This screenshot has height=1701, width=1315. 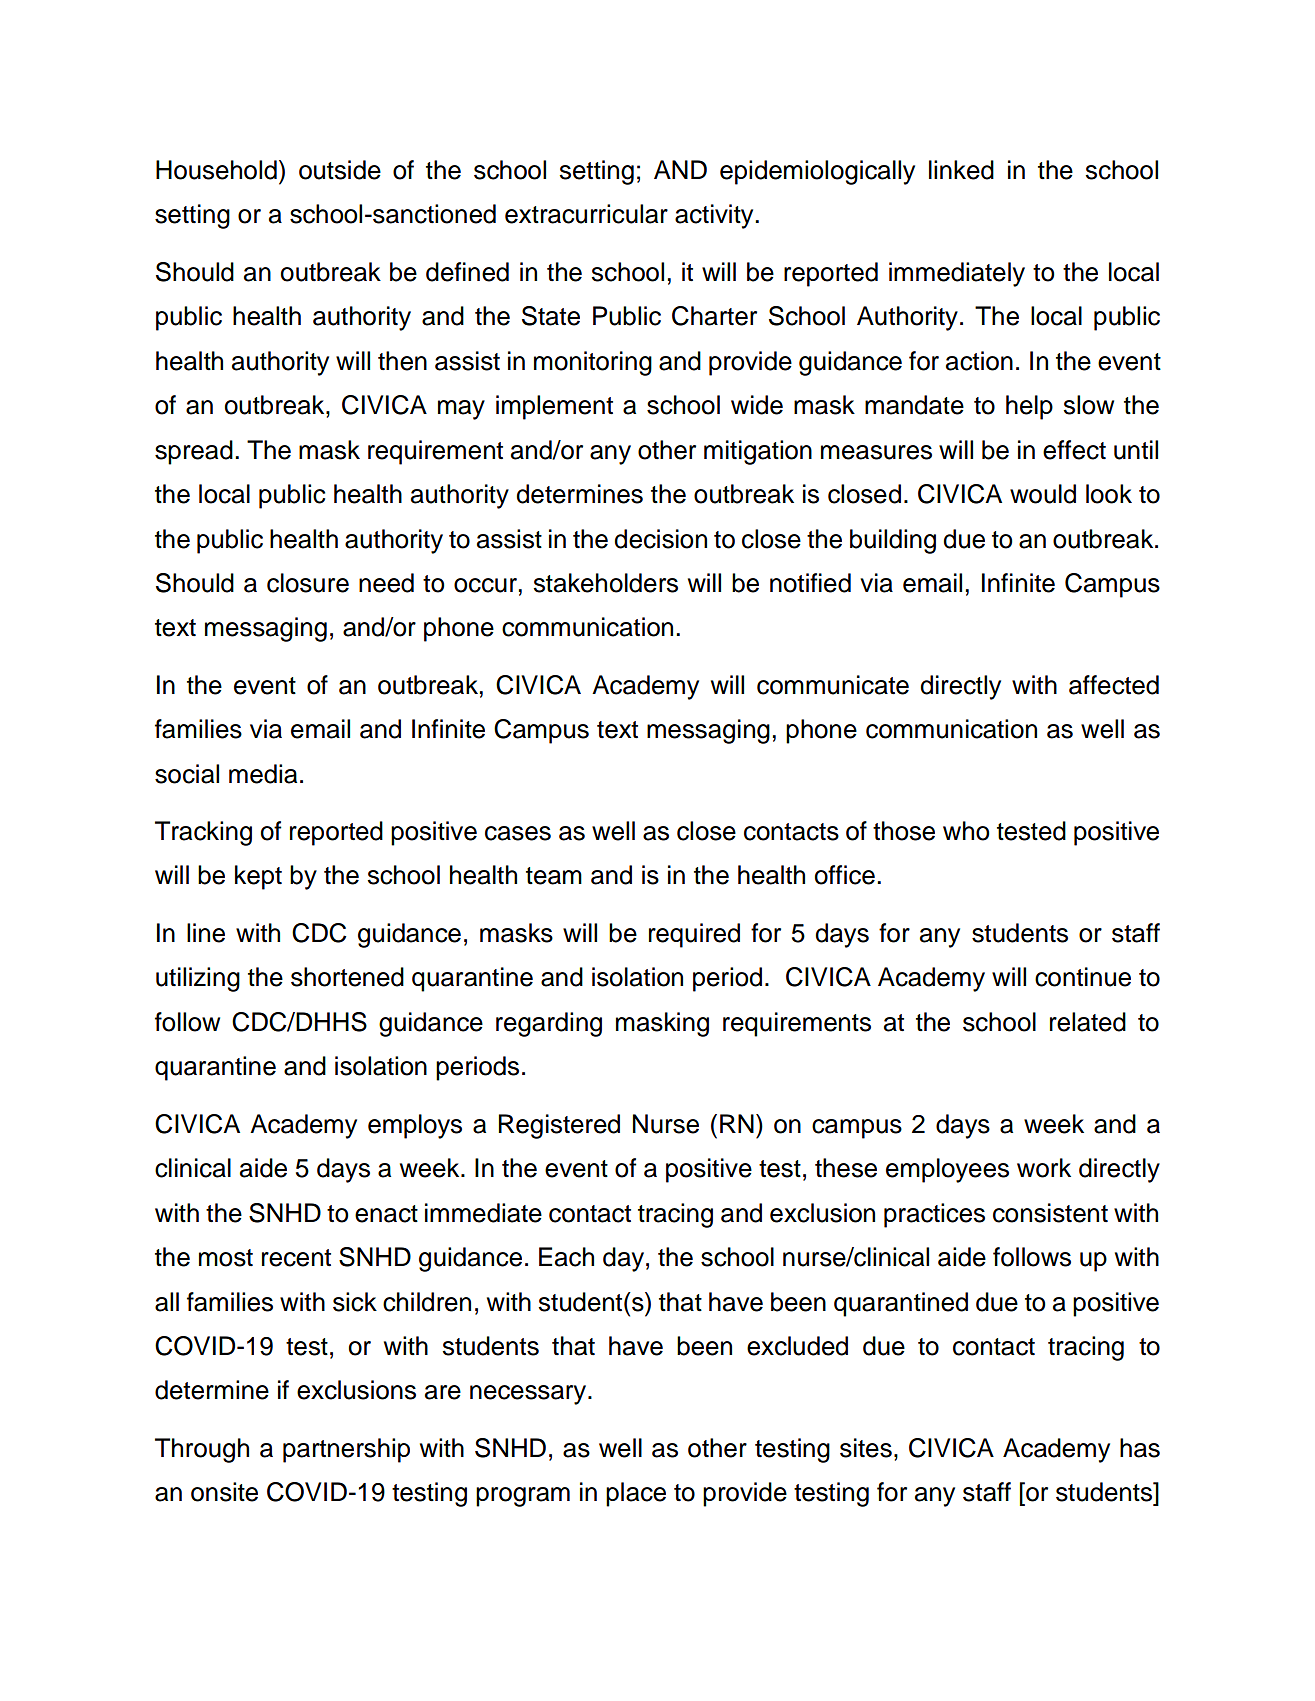 I want to click on partnership, so click(x=346, y=1450).
